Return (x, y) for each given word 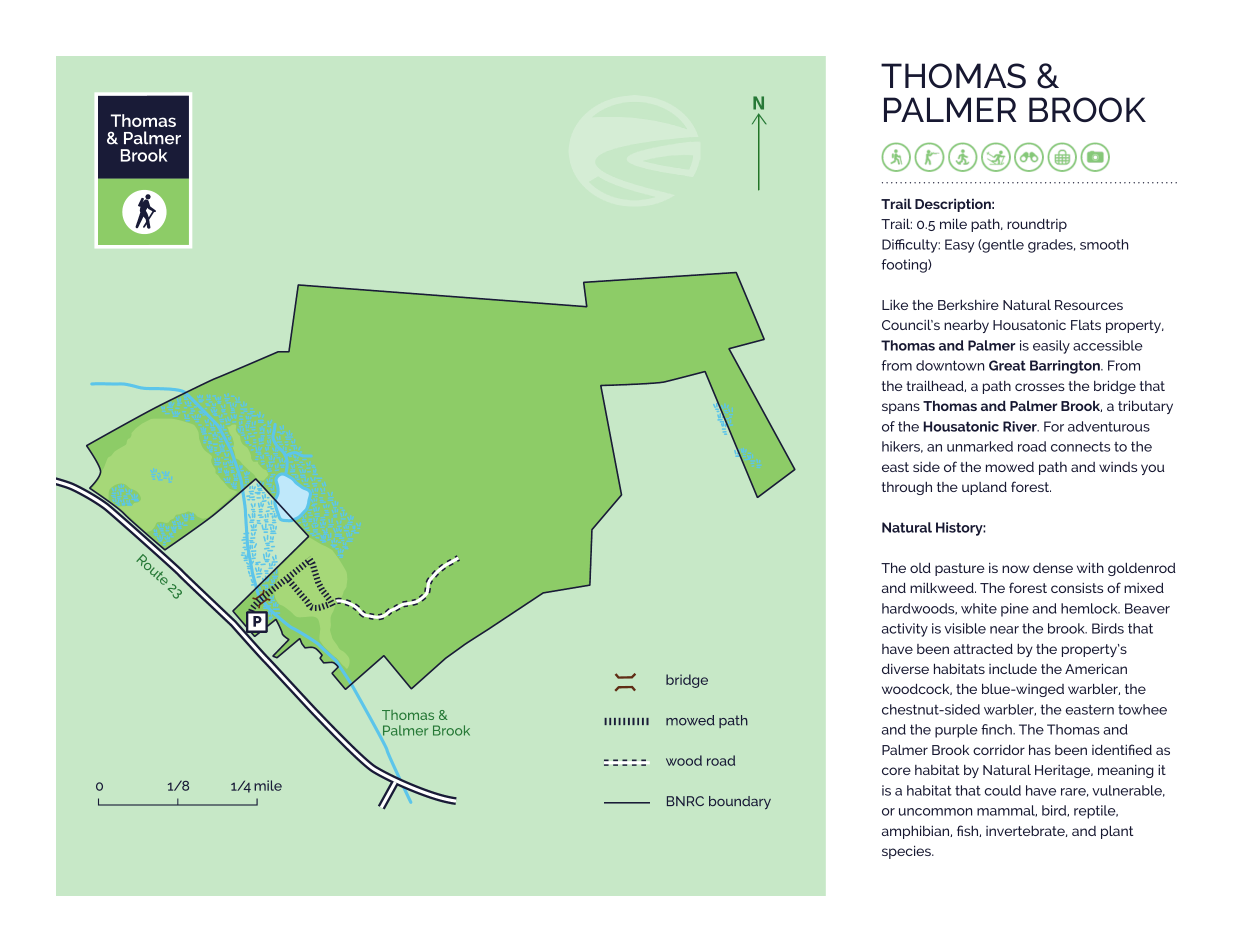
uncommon (935, 812)
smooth (1104, 244)
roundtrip (1037, 225)
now (1015, 569)
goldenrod (1142, 569)
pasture (959, 569)
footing (905, 266)
